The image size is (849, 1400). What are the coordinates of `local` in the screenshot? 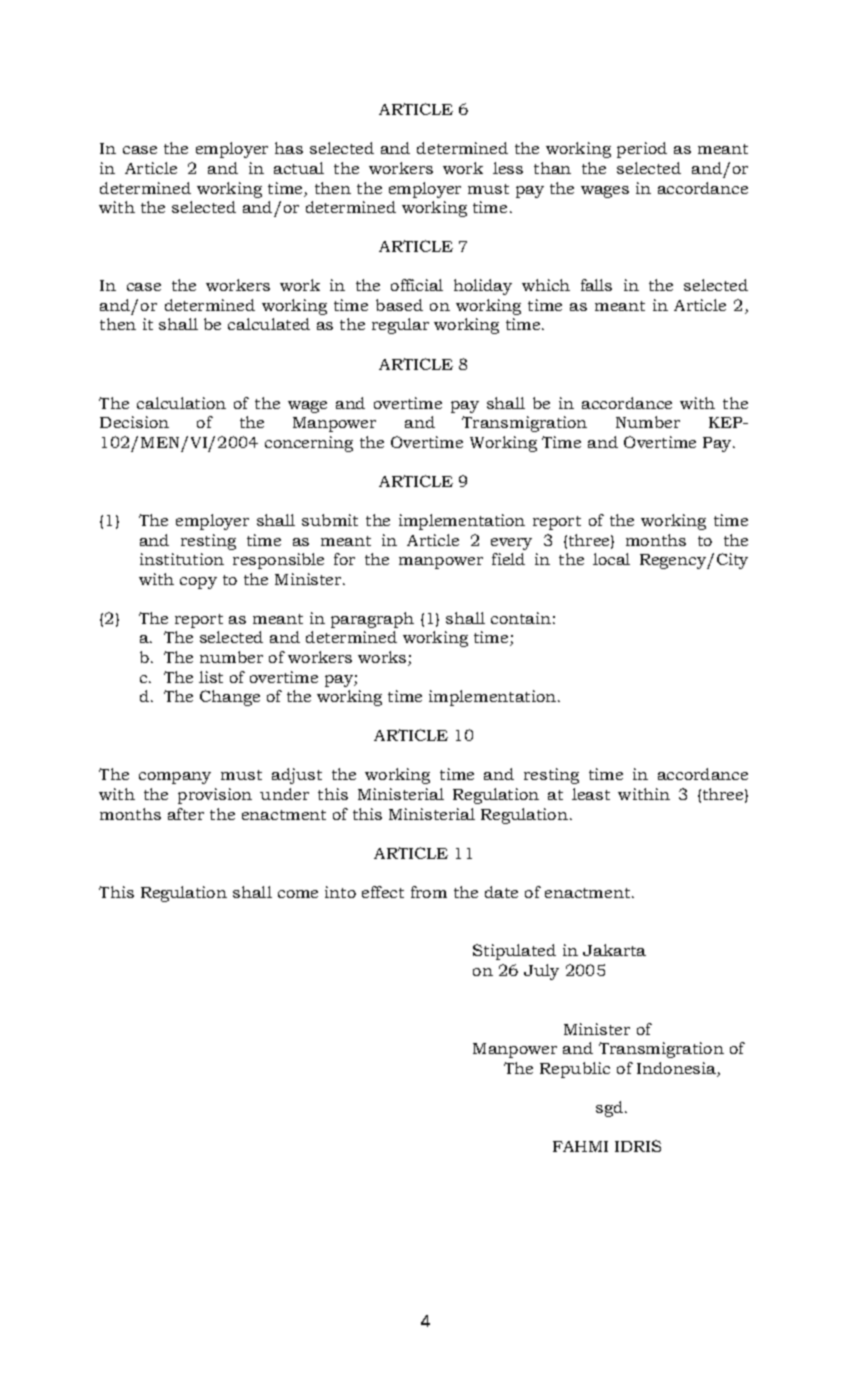 It's located at (611, 559).
